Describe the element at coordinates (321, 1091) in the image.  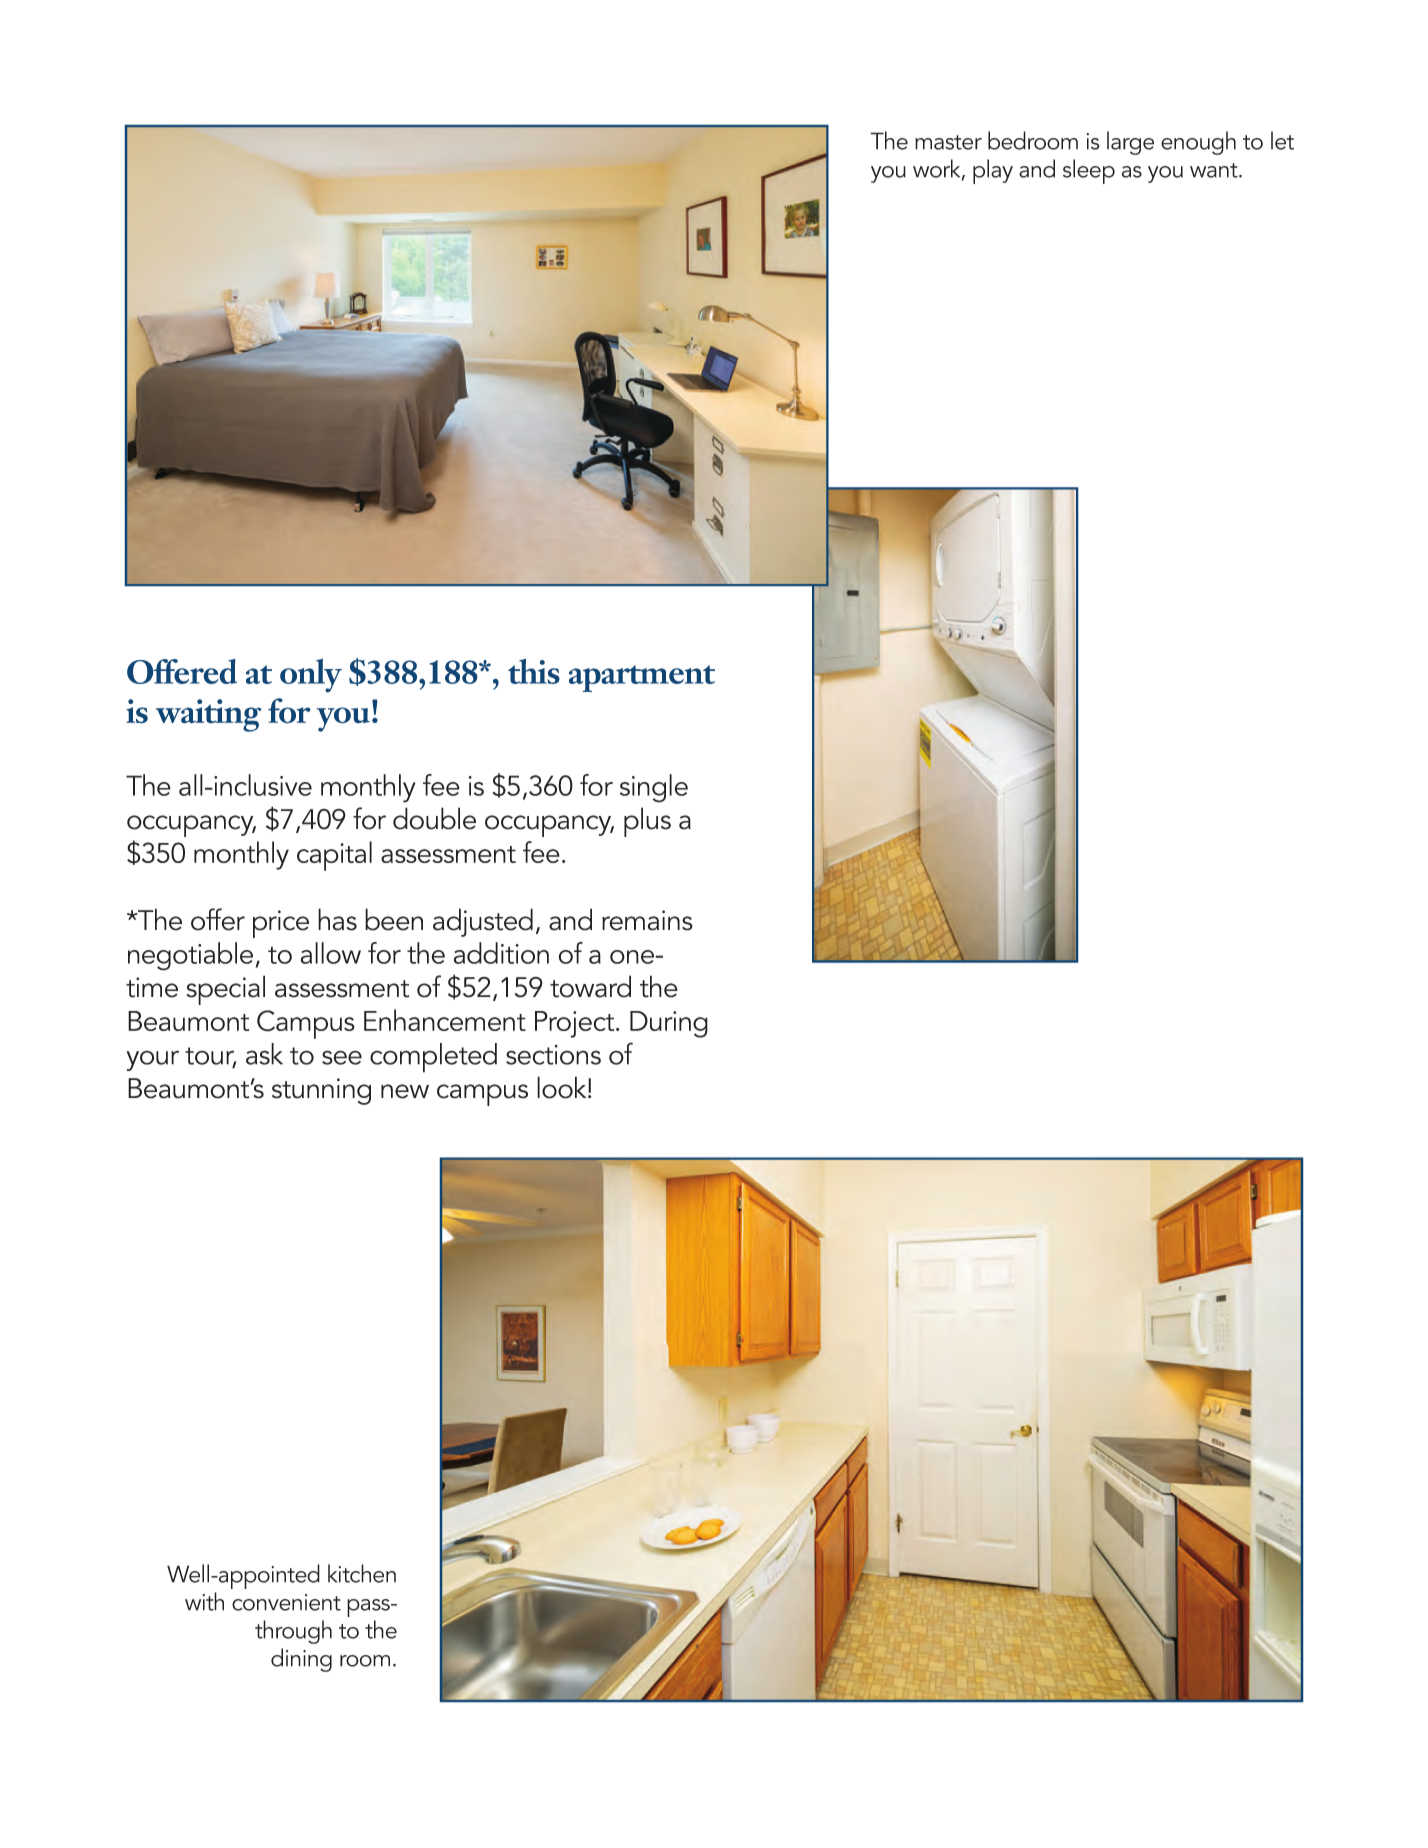
I see `stunning` at that location.
